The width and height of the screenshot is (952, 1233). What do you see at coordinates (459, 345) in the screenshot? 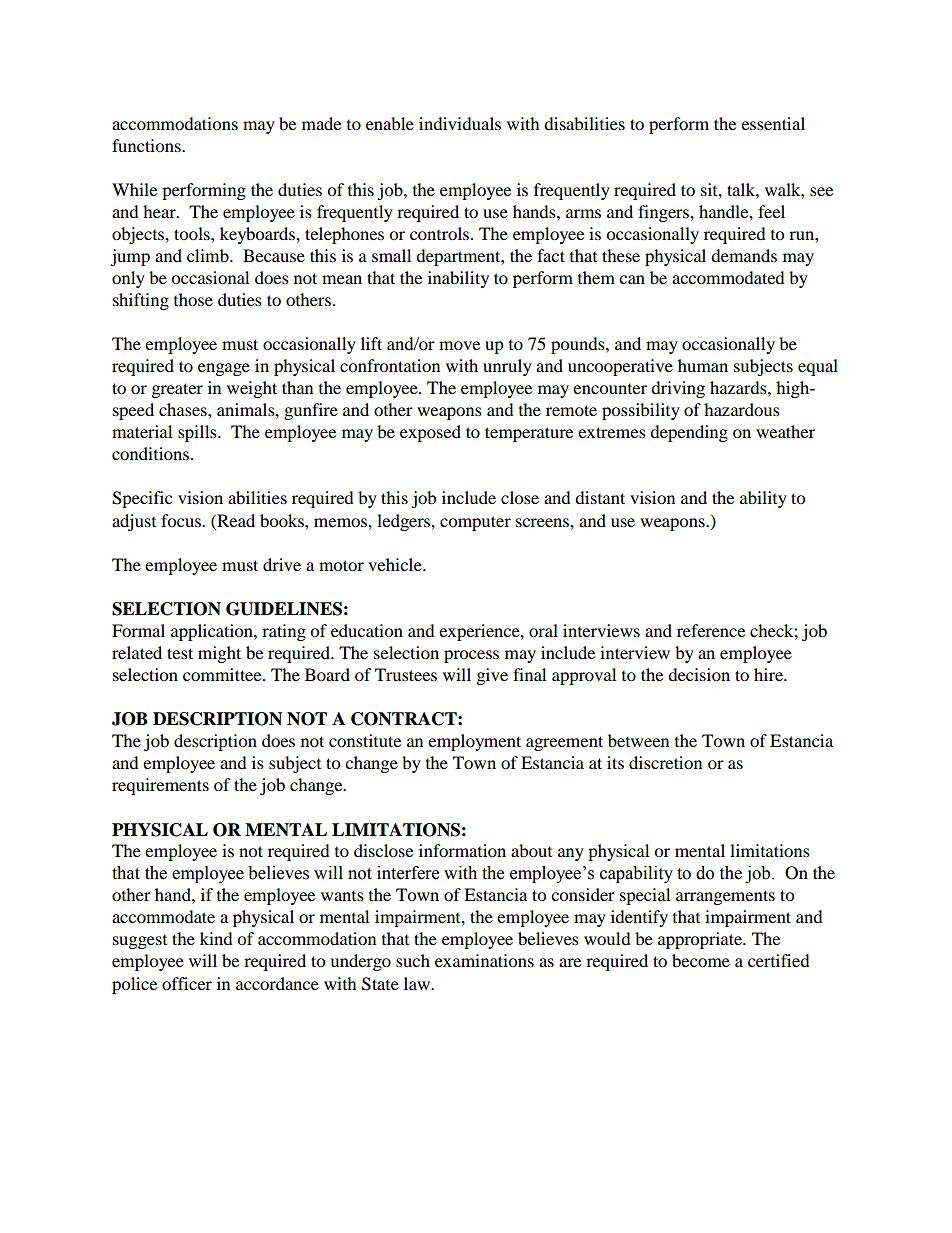
I see `move` at bounding box center [459, 345].
